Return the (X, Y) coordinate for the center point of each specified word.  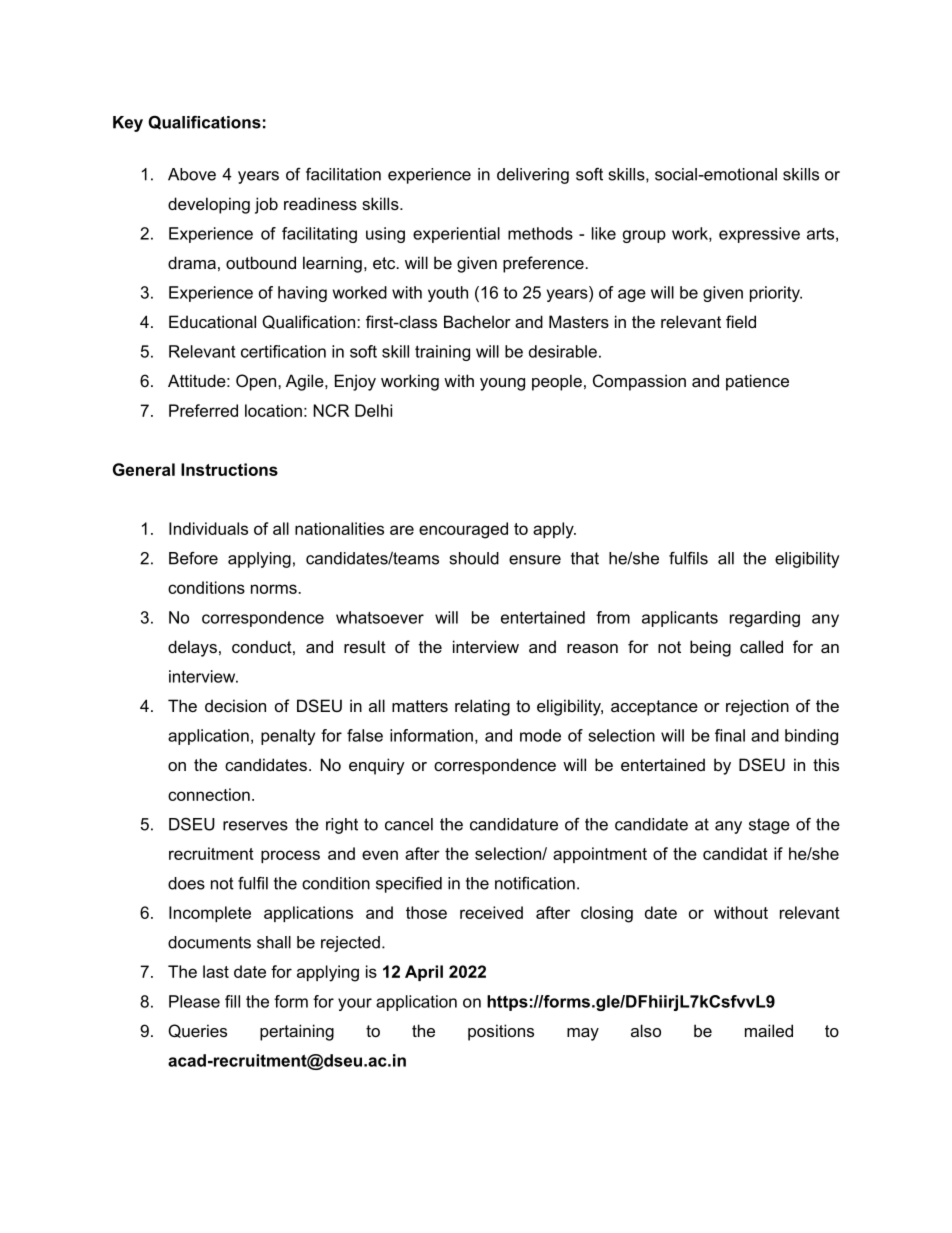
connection (209, 794)
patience (757, 382)
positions (501, 1032)
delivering (533, 176)
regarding (765, 619)
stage (769, 826)
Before (193, 558)
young (502, 384)
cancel (409, 824)
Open (257, 382)
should (474, 558)
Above (192, 174)
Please (194, 1001)
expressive (759, 235)
